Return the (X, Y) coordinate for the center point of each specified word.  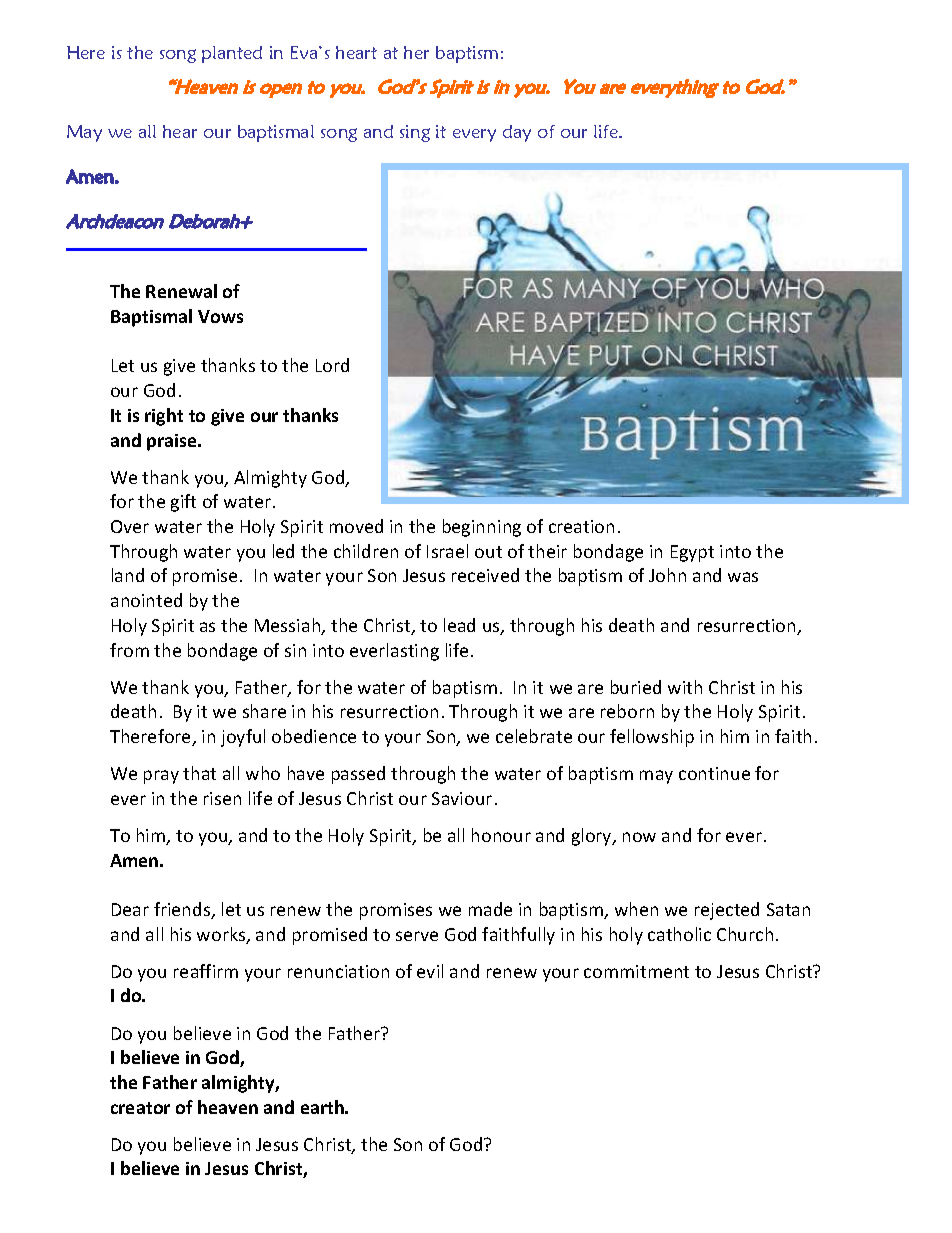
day (517, 133)
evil (430, 971)
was (743, 577)
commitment (636, 971)
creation (581, 526)
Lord (332, 365)
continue (714, 773)
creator (140, 1108)
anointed (146, 600)
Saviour (462, 798)
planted (232, 54)
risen (222, 798)
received (485, 575)
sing (415, 133)
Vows (220, 316)
